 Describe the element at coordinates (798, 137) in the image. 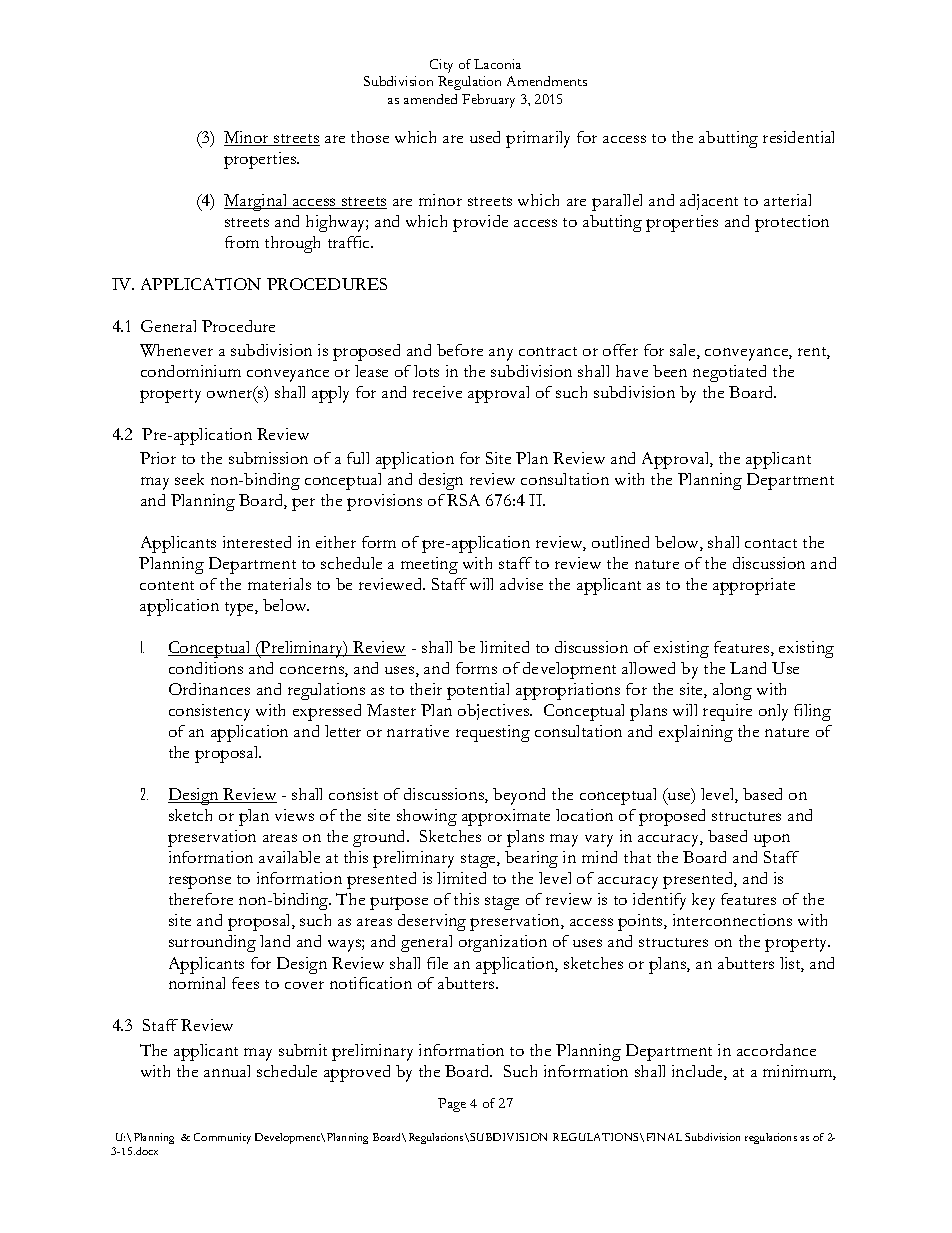

I see `residential` at that location.
